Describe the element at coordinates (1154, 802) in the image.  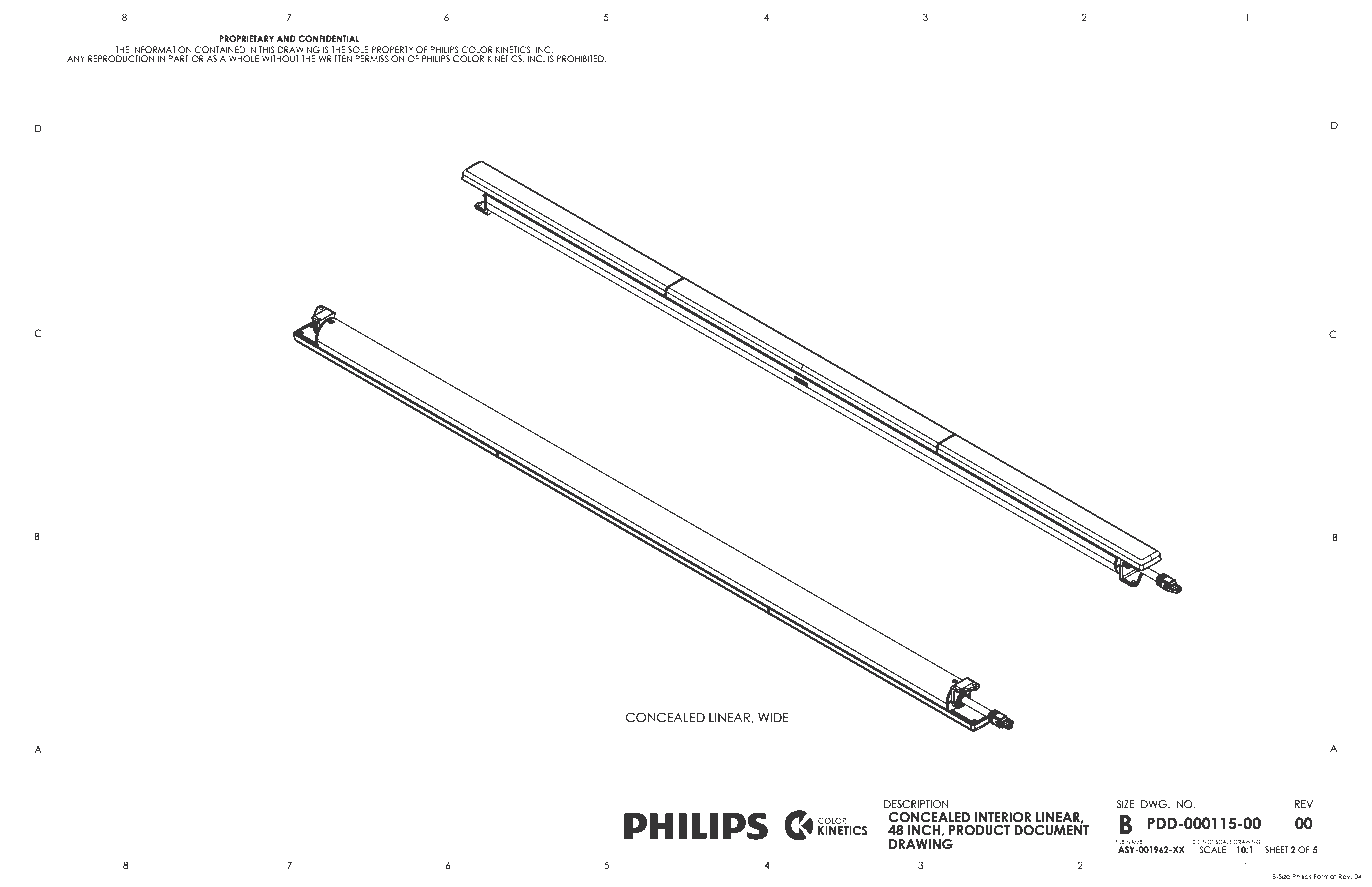
I see `DWG` at that location.
